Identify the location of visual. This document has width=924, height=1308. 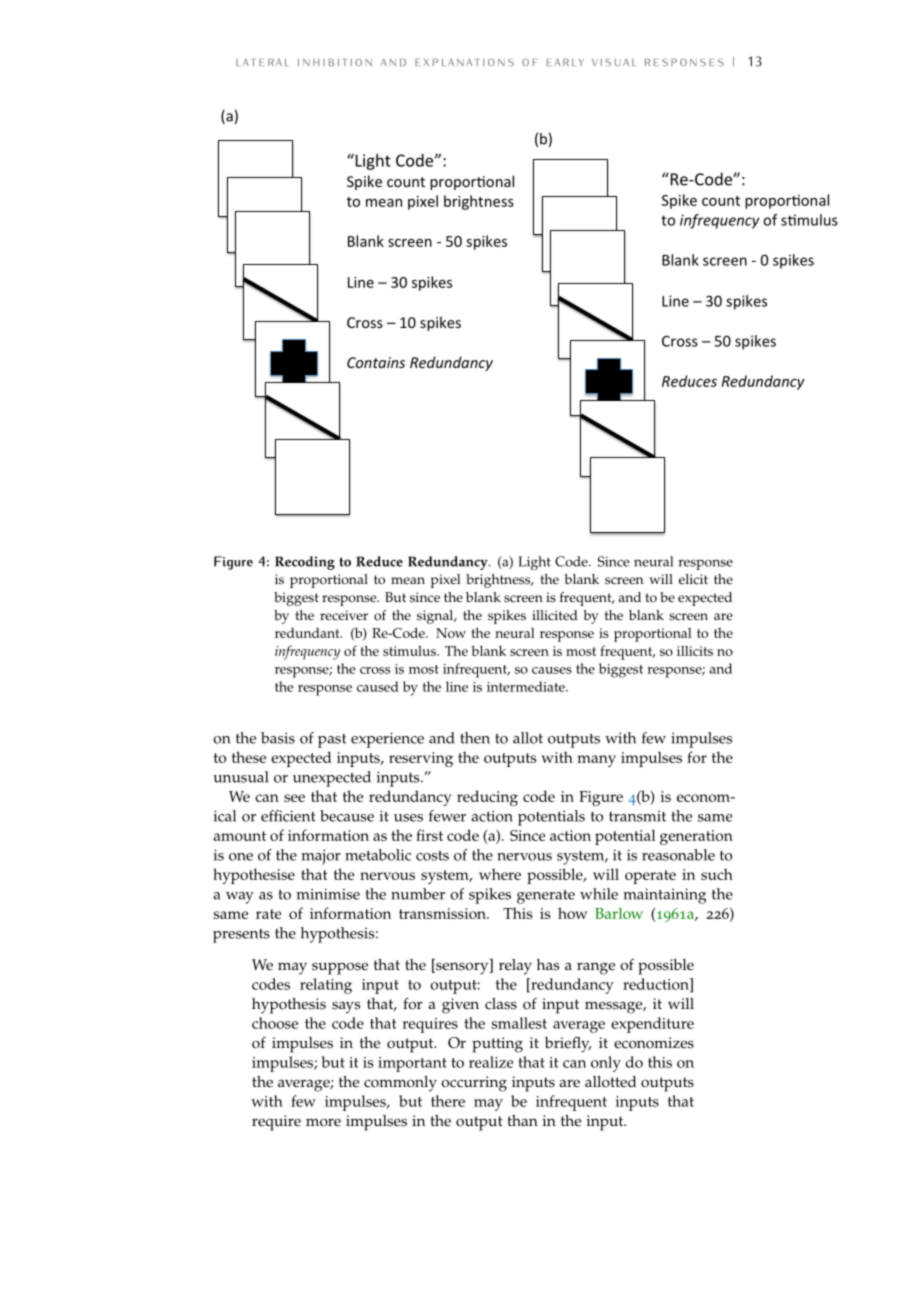
(613, 62).
